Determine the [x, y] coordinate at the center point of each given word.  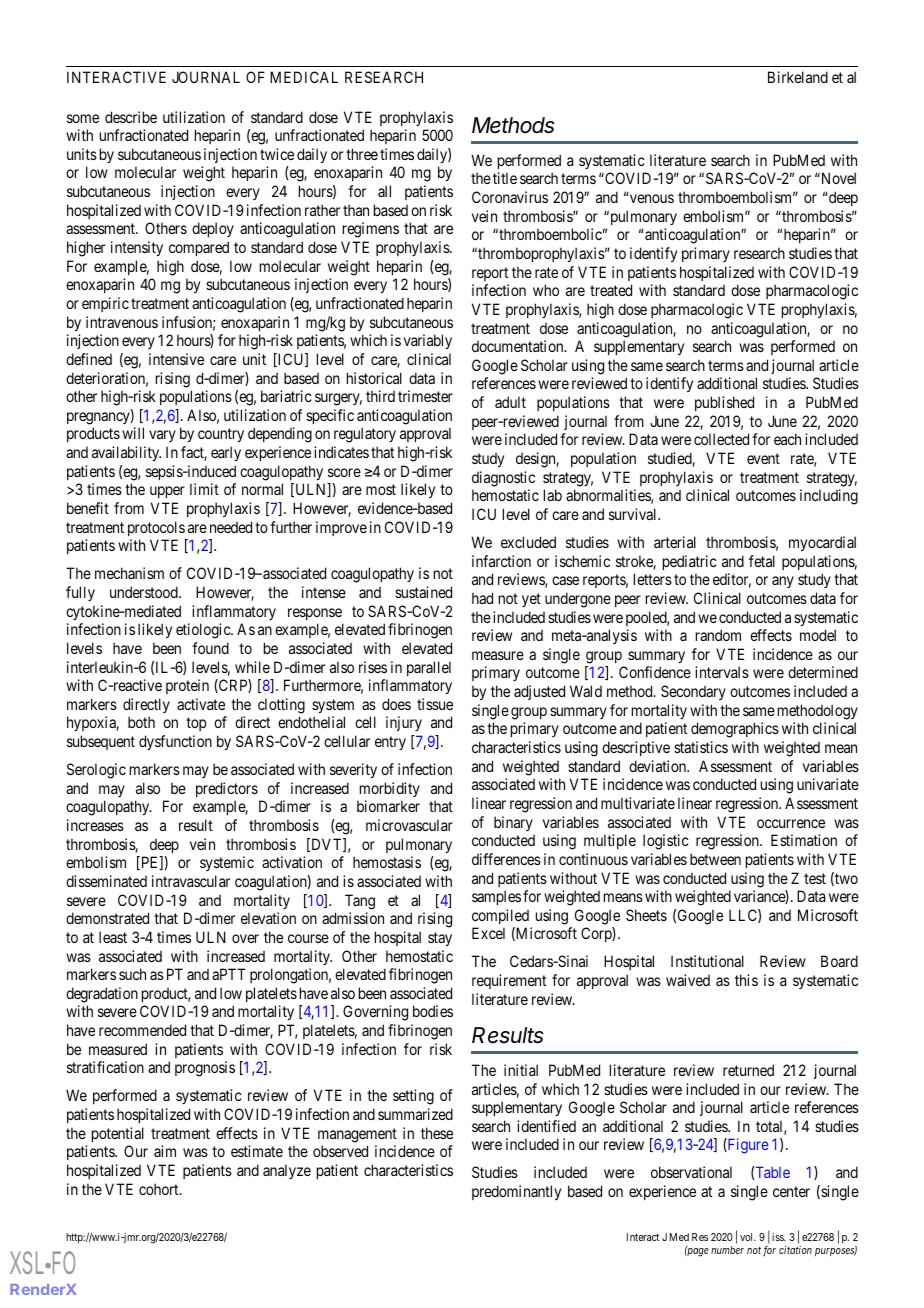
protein [187, 686]
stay [440, 939]
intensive [176, 359]
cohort [160, 1189]
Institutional [707, 961]
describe [131, 117]
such [132, 974]
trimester [425, 396]
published [724, 403]
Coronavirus [510, 197]
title [505, 178]
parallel [429, 668]
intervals [722, 672]
